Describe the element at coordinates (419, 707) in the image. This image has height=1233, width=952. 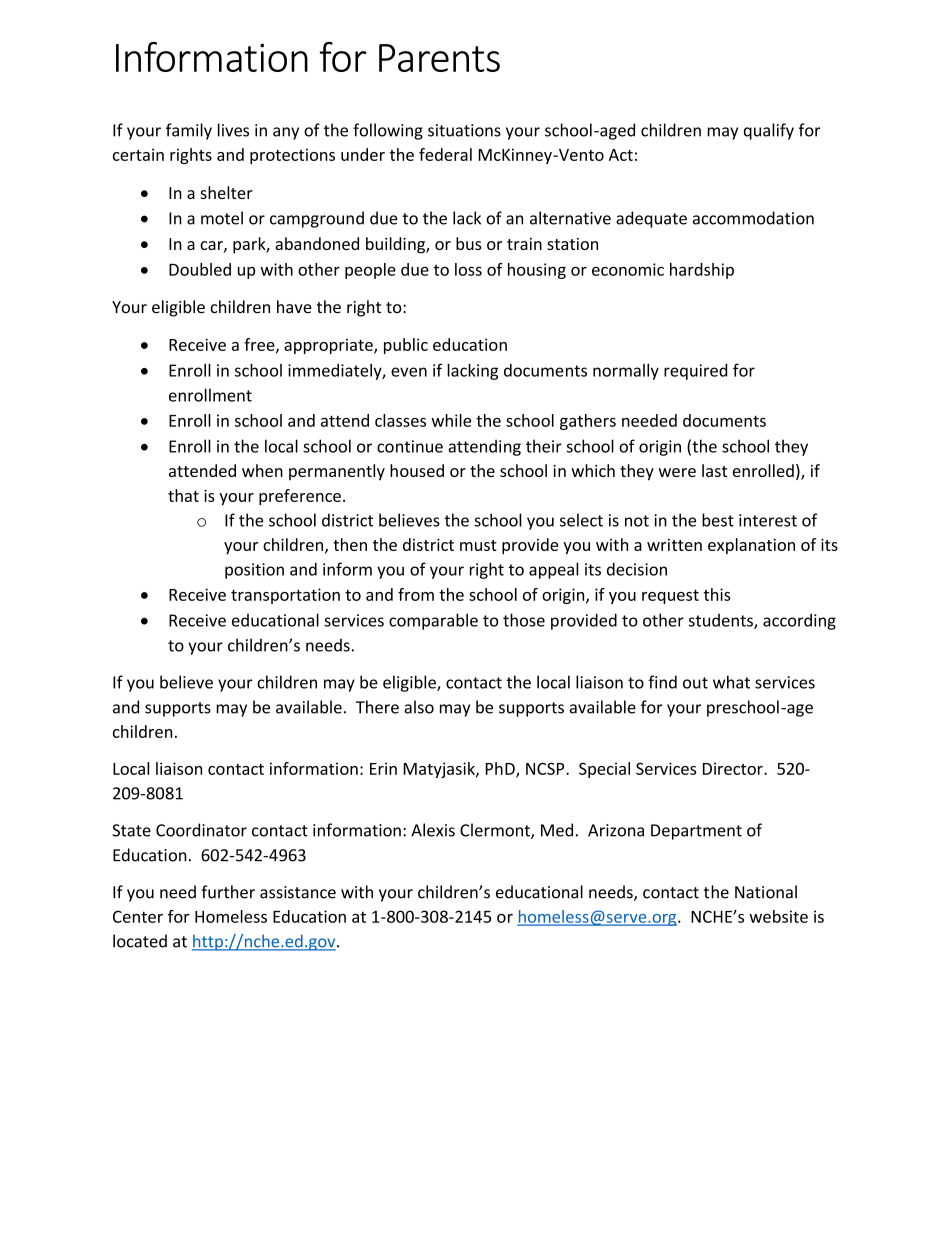
I see `also` at that location.
